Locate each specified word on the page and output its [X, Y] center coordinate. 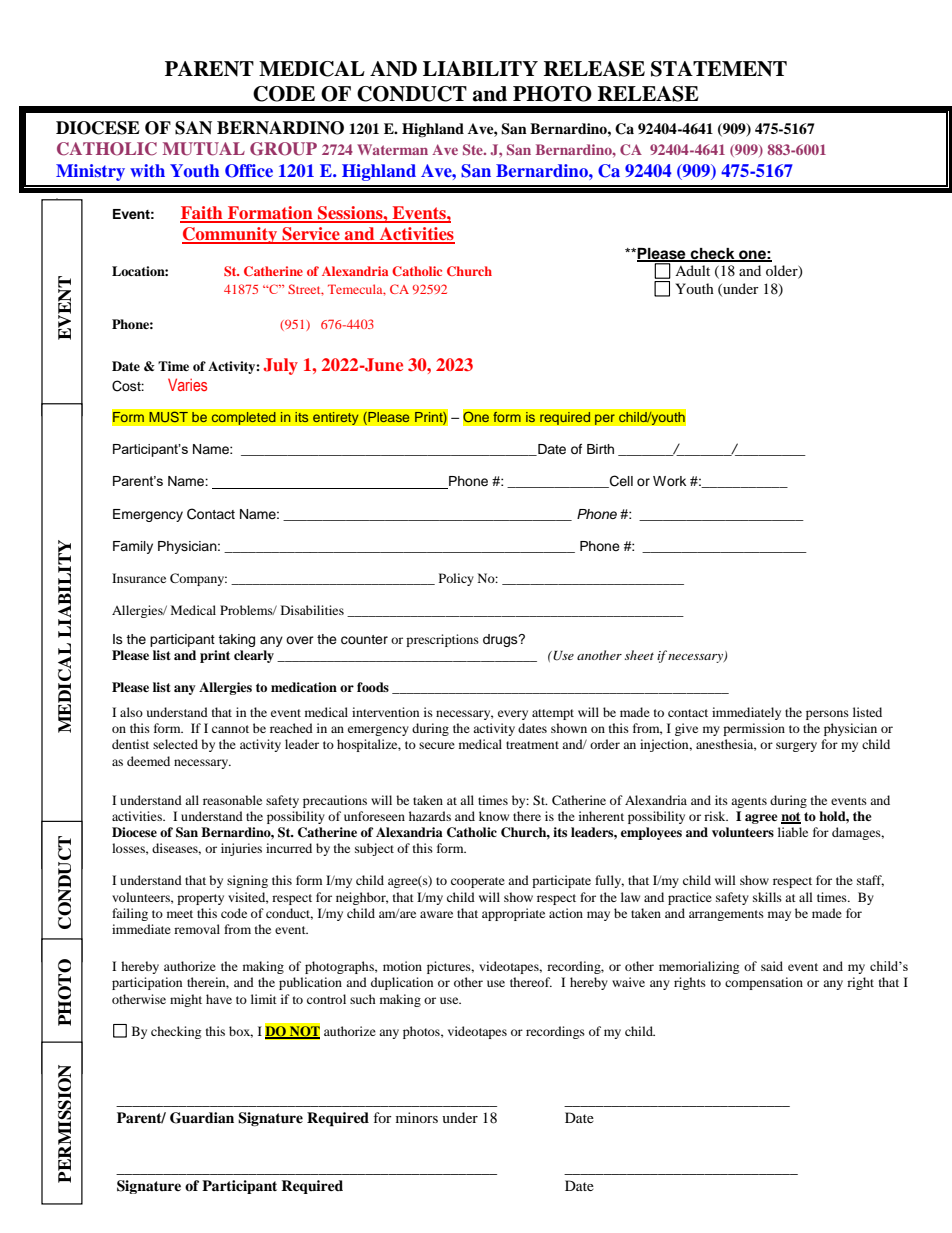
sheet [639, 655]
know [494, 816]
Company [198, 579]
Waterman [392, 149]
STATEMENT [719, 69]
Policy [456, 579]
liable [793, 832]
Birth [600, 449]
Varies [187, 384]
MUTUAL [204, 149]
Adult [692, 270]
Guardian [202, 1118]
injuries [241, 849]
